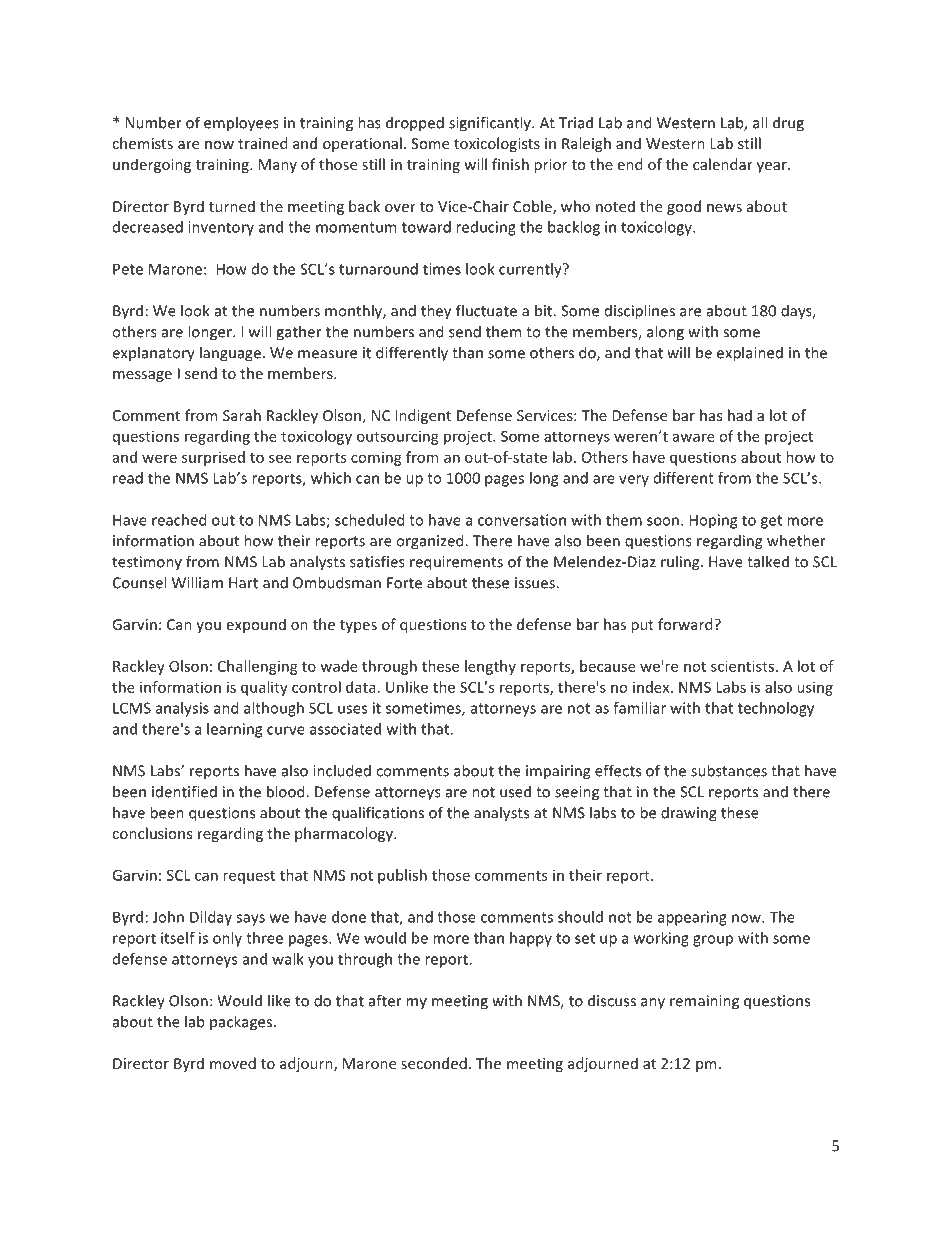 The width and height of the screenshot is (952, 1233). What do you see at coordinates (750, 354) in the screenshot?
I see `explained` at bounding box center [750, 354].
